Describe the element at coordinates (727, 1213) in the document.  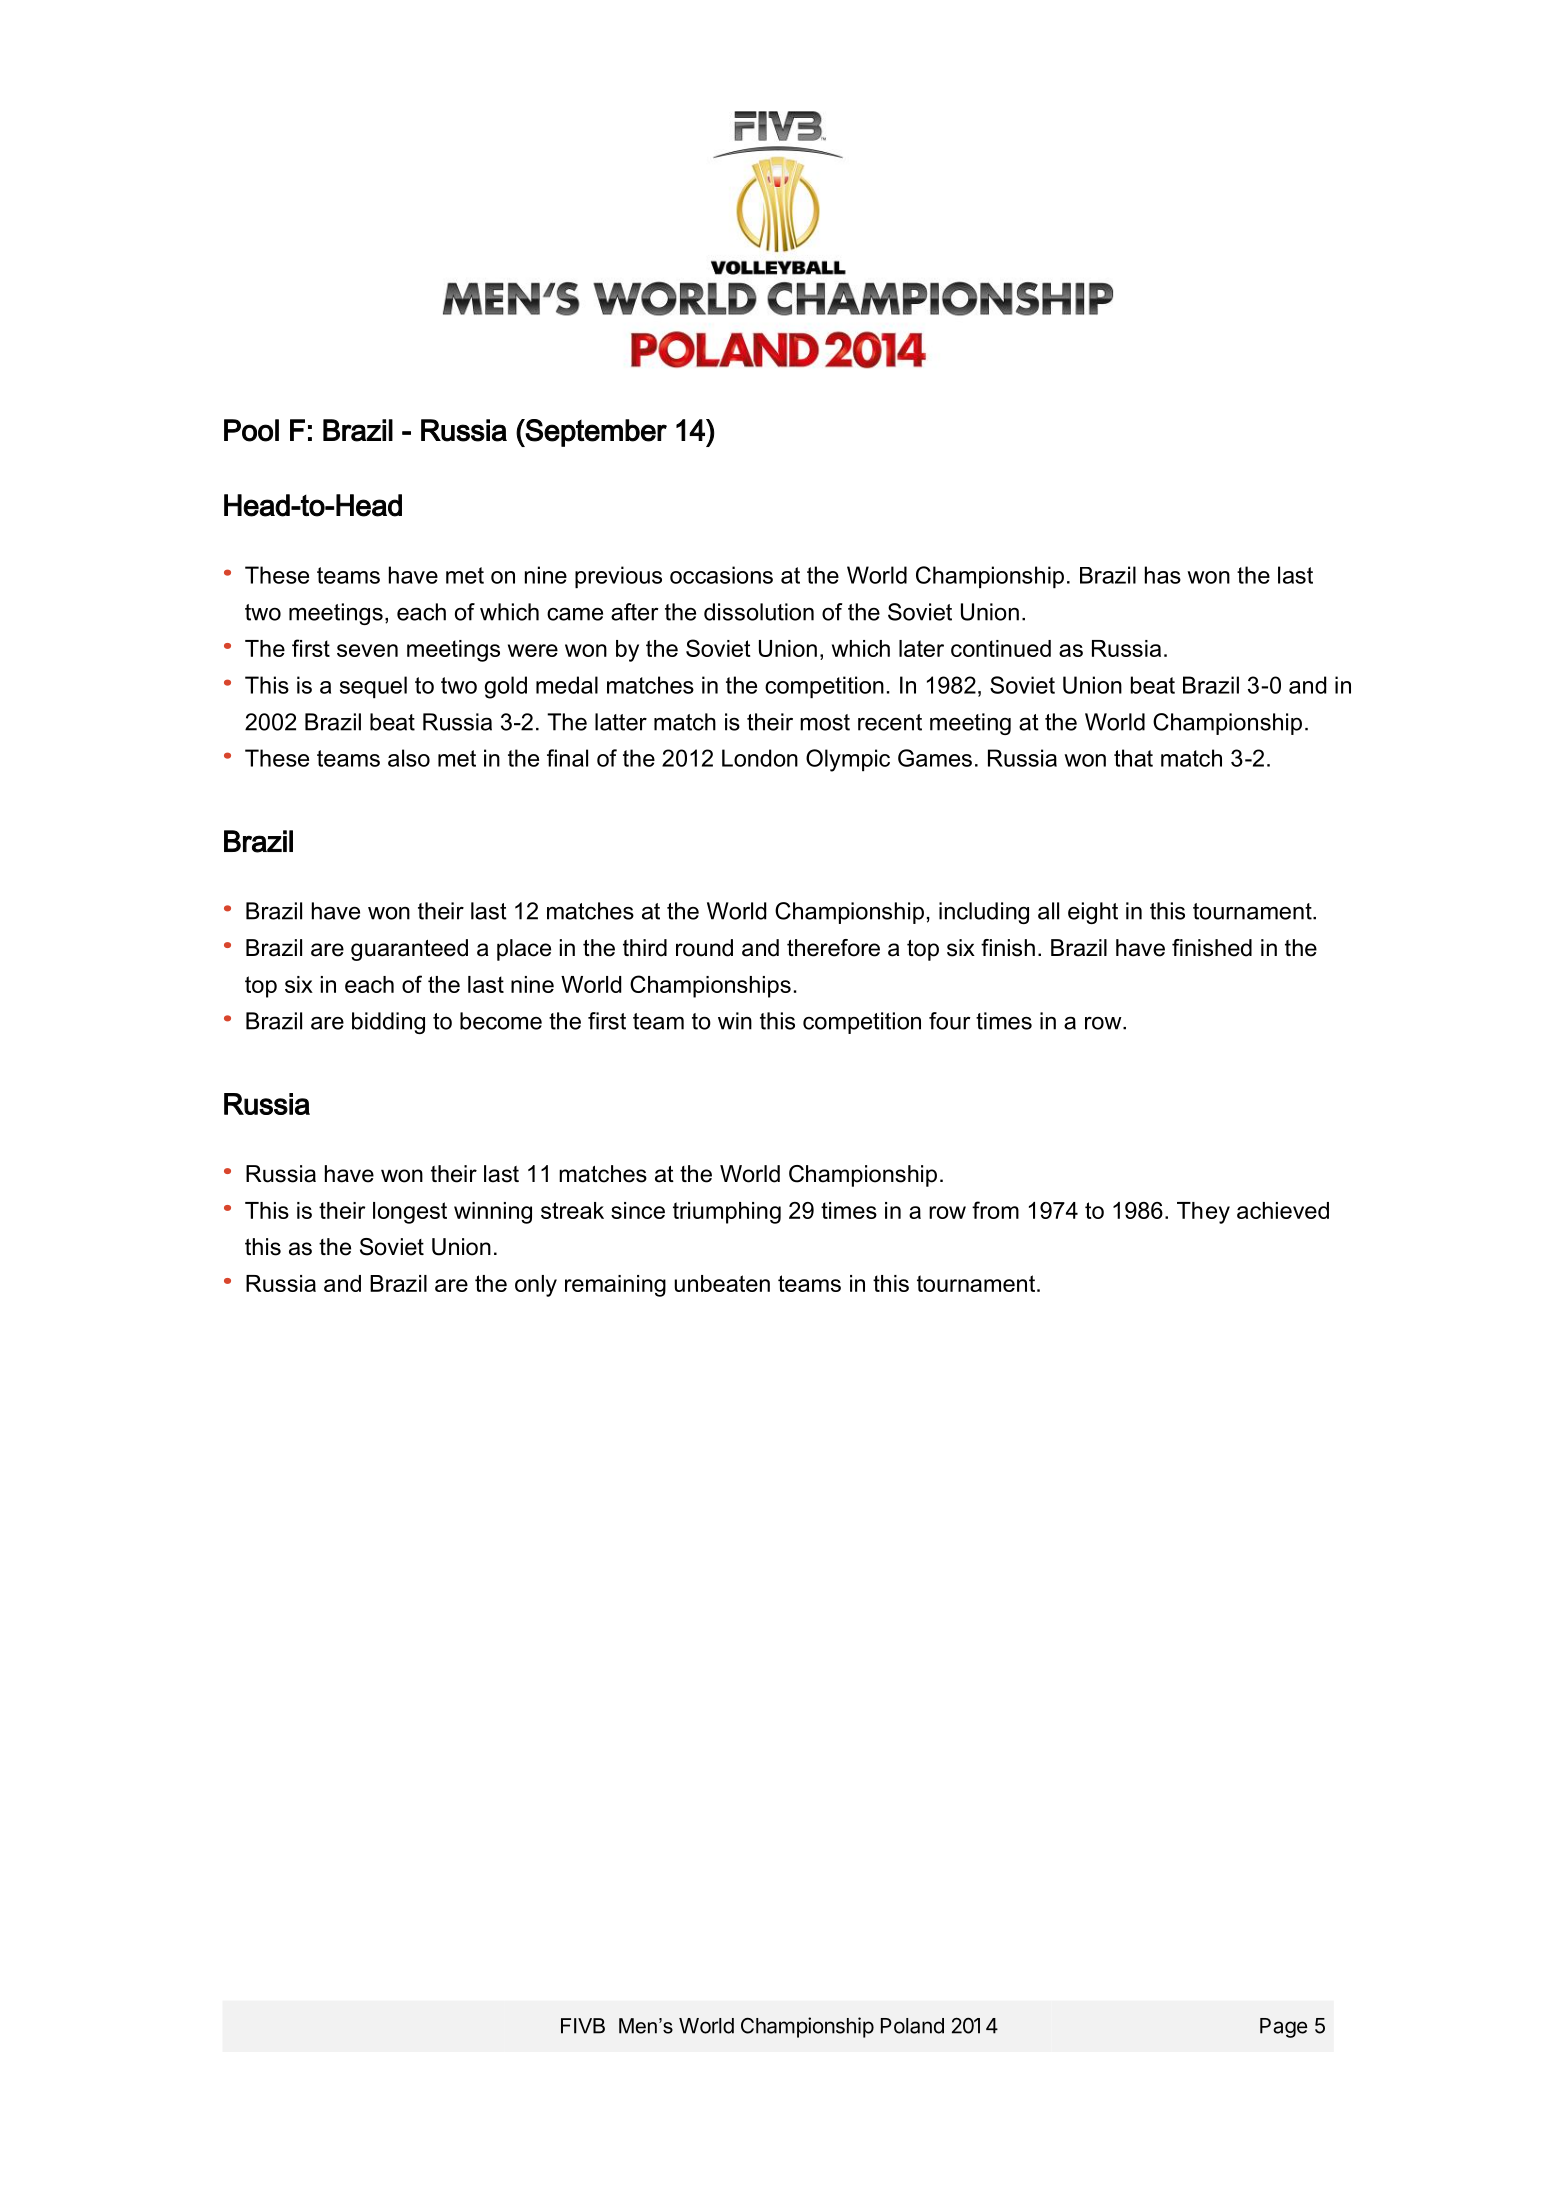
I see `triumphing` at that location.
